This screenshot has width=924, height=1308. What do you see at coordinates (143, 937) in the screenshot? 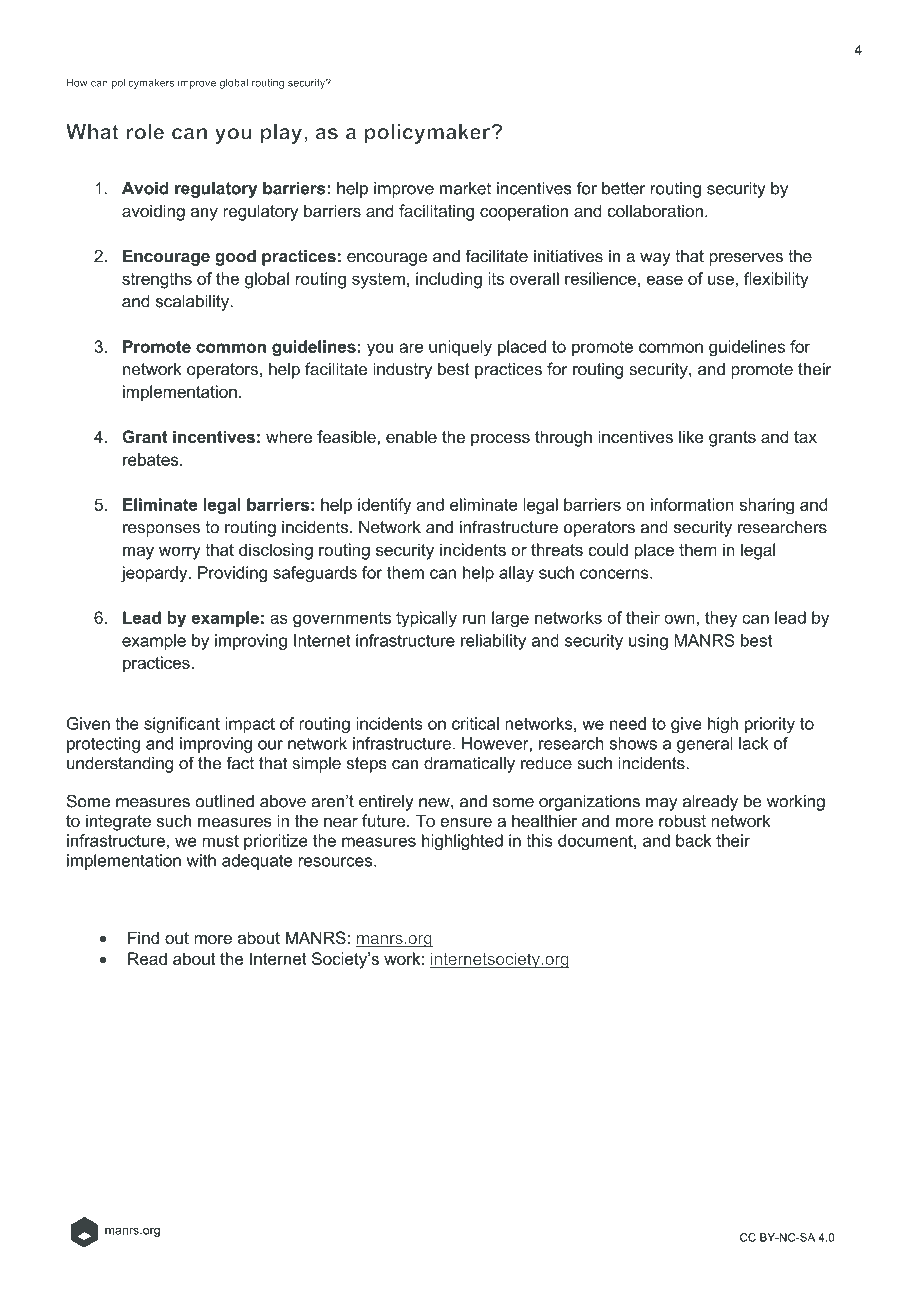
I see `Find` at bounding box center [143, 937].
